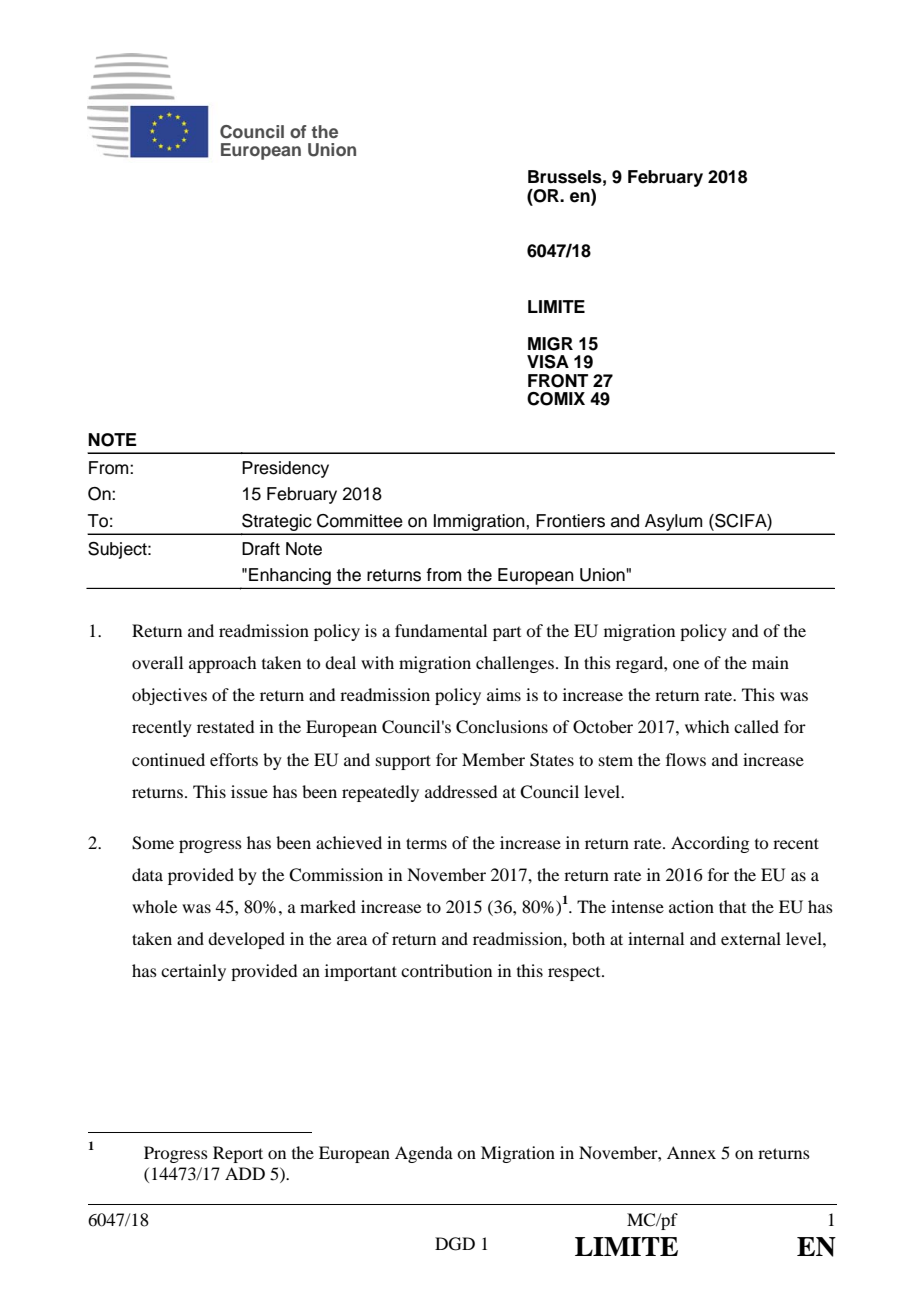 Image resolution: width=924 pixels, height=1308 pixels. What do you see at coordinates (238, 1154) in the page?
I see `Report` at bounding box center [238, 1154].
